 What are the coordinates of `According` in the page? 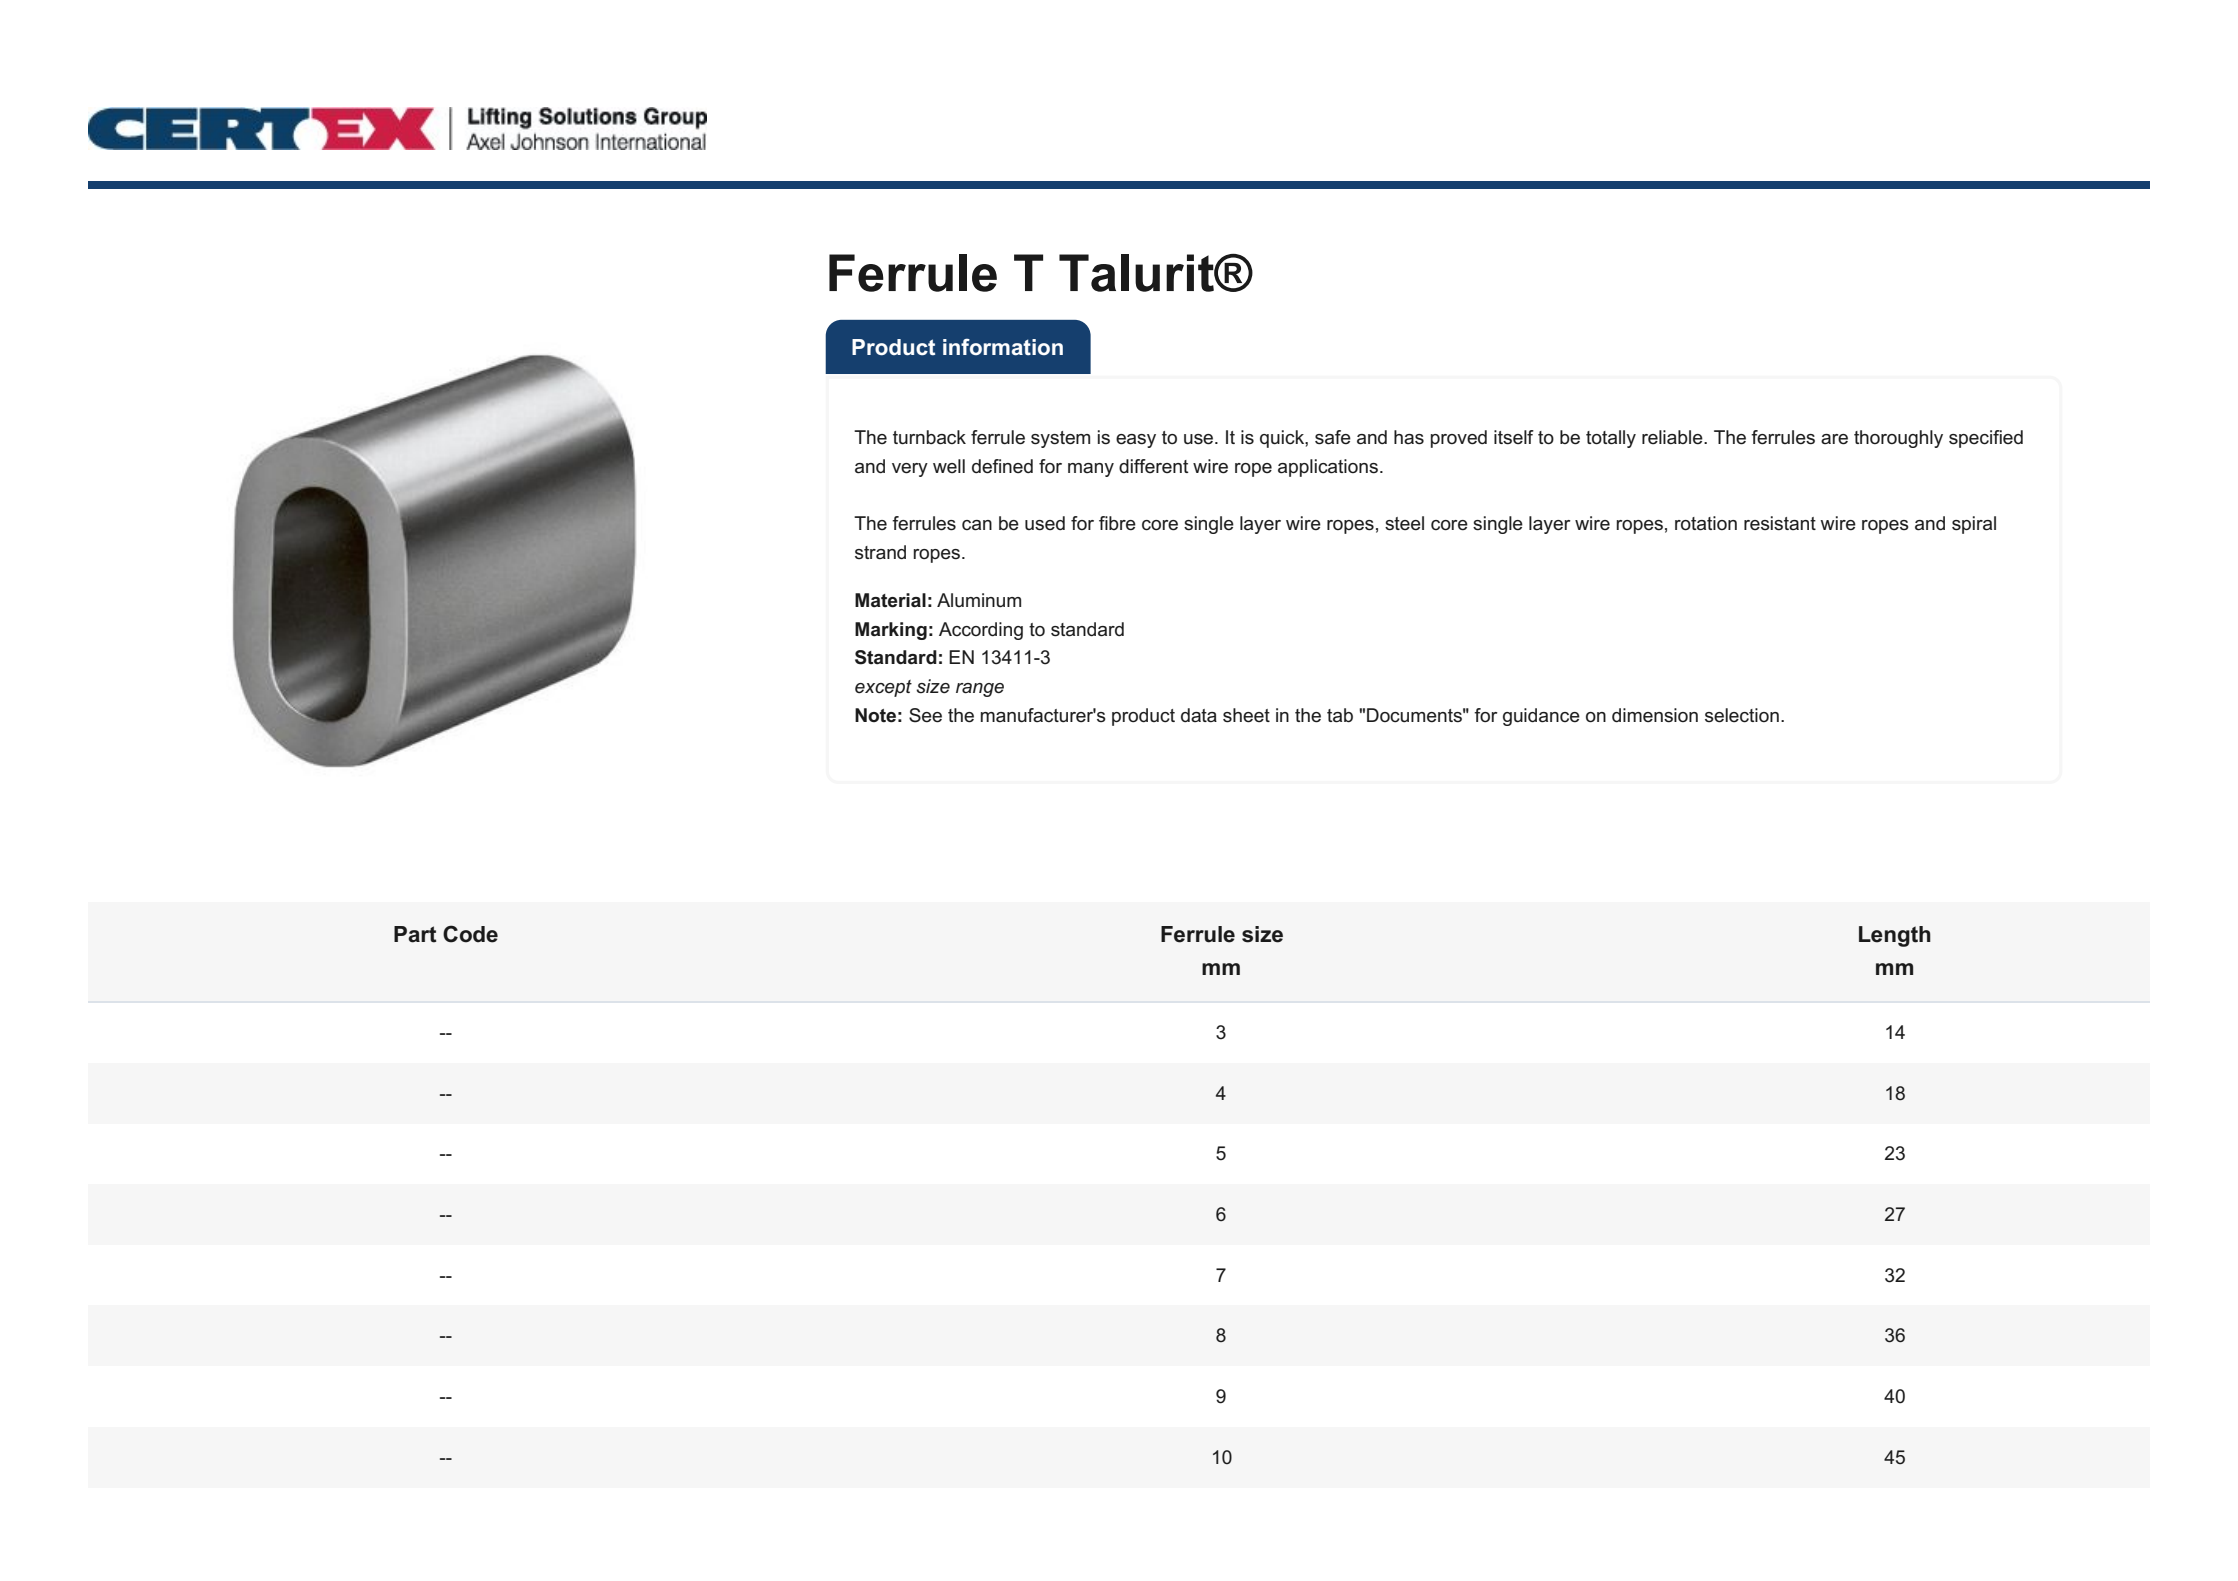 It's located at (981, 631).
